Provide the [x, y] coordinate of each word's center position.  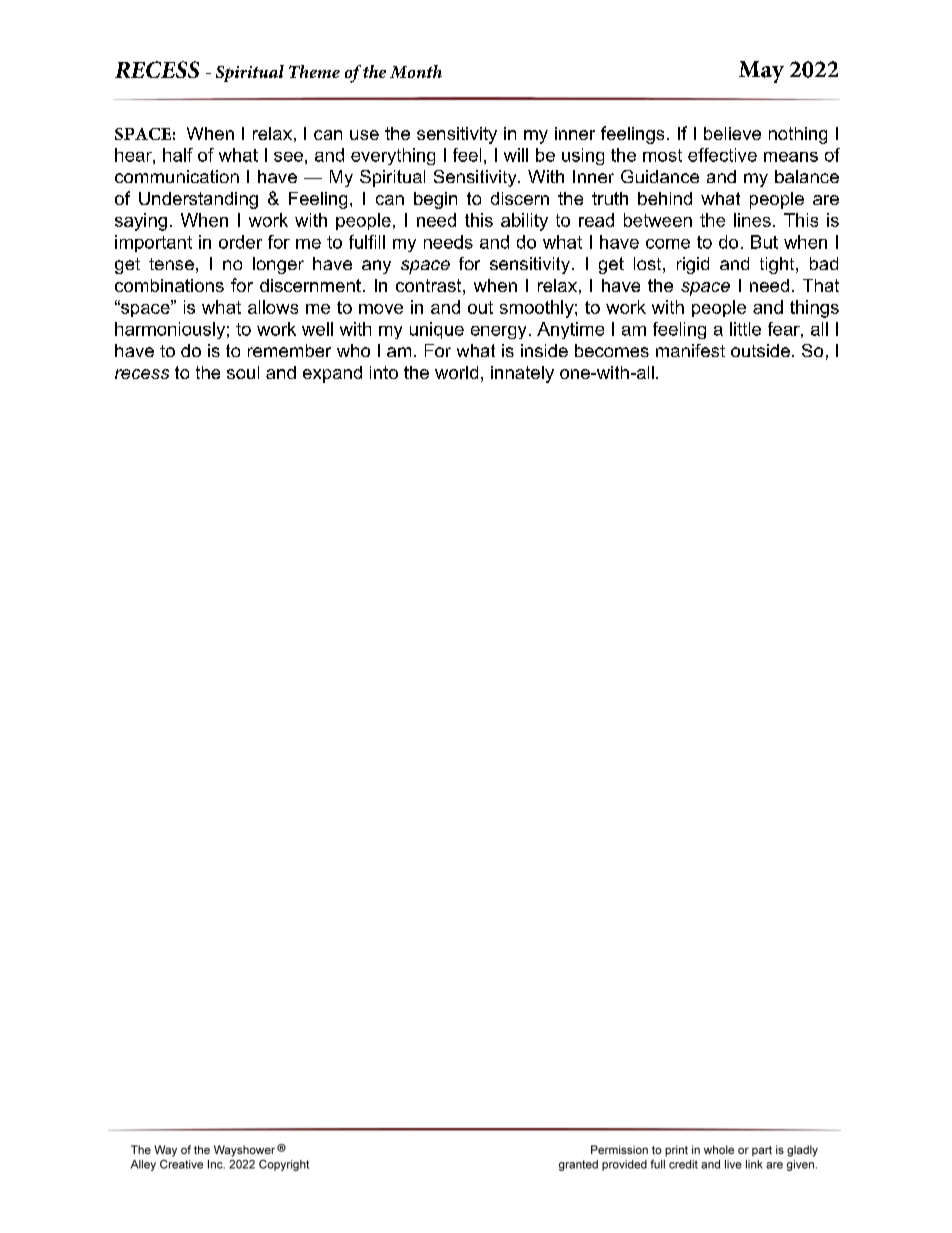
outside [760, 350]
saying [141, 222]
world [456, 372]
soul [243, 372]
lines [752, 220]
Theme [314, 71]
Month [416, 71]
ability [524, 222]
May [761, 72]
